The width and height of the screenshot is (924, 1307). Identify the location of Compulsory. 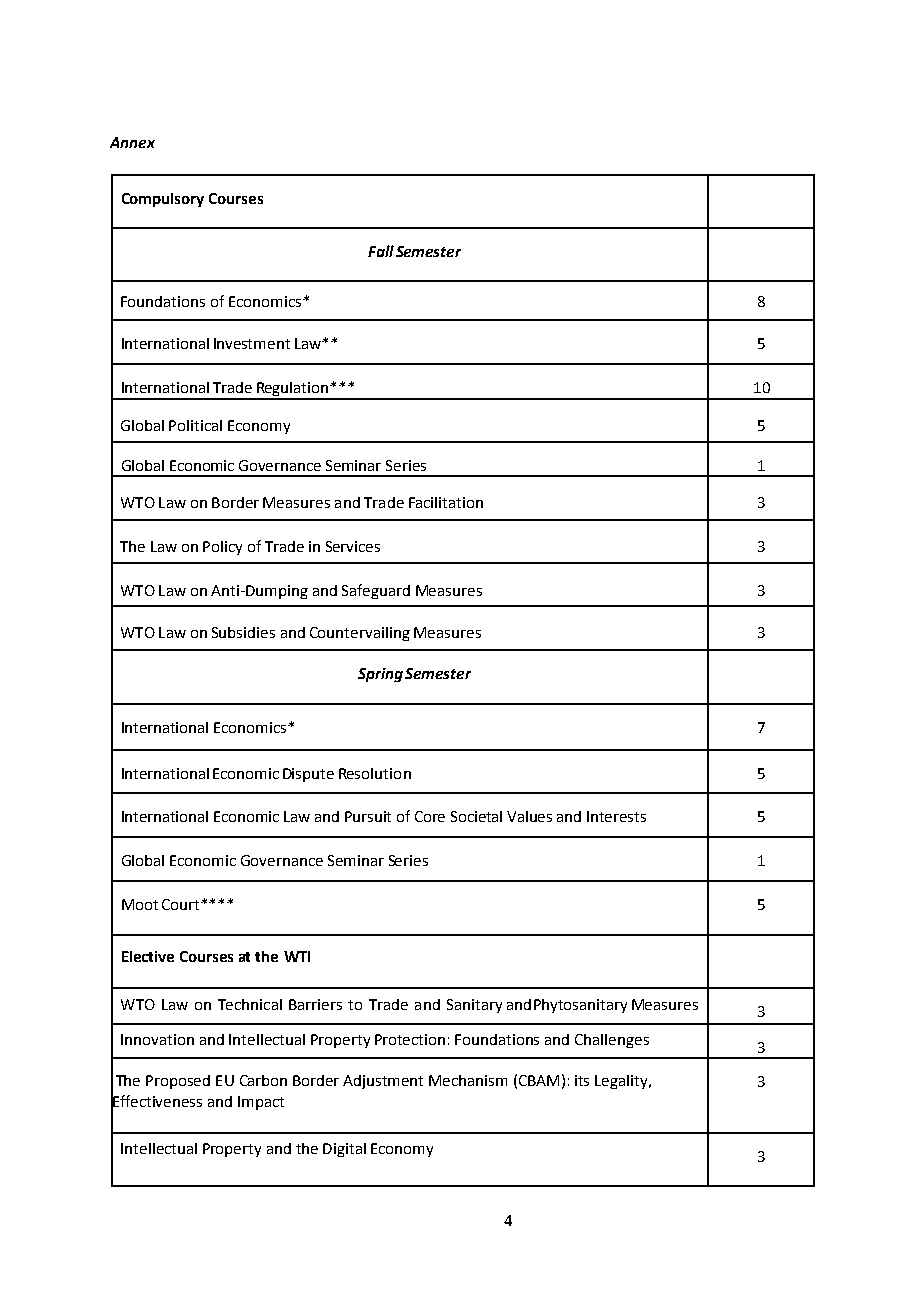
(163, 200).
